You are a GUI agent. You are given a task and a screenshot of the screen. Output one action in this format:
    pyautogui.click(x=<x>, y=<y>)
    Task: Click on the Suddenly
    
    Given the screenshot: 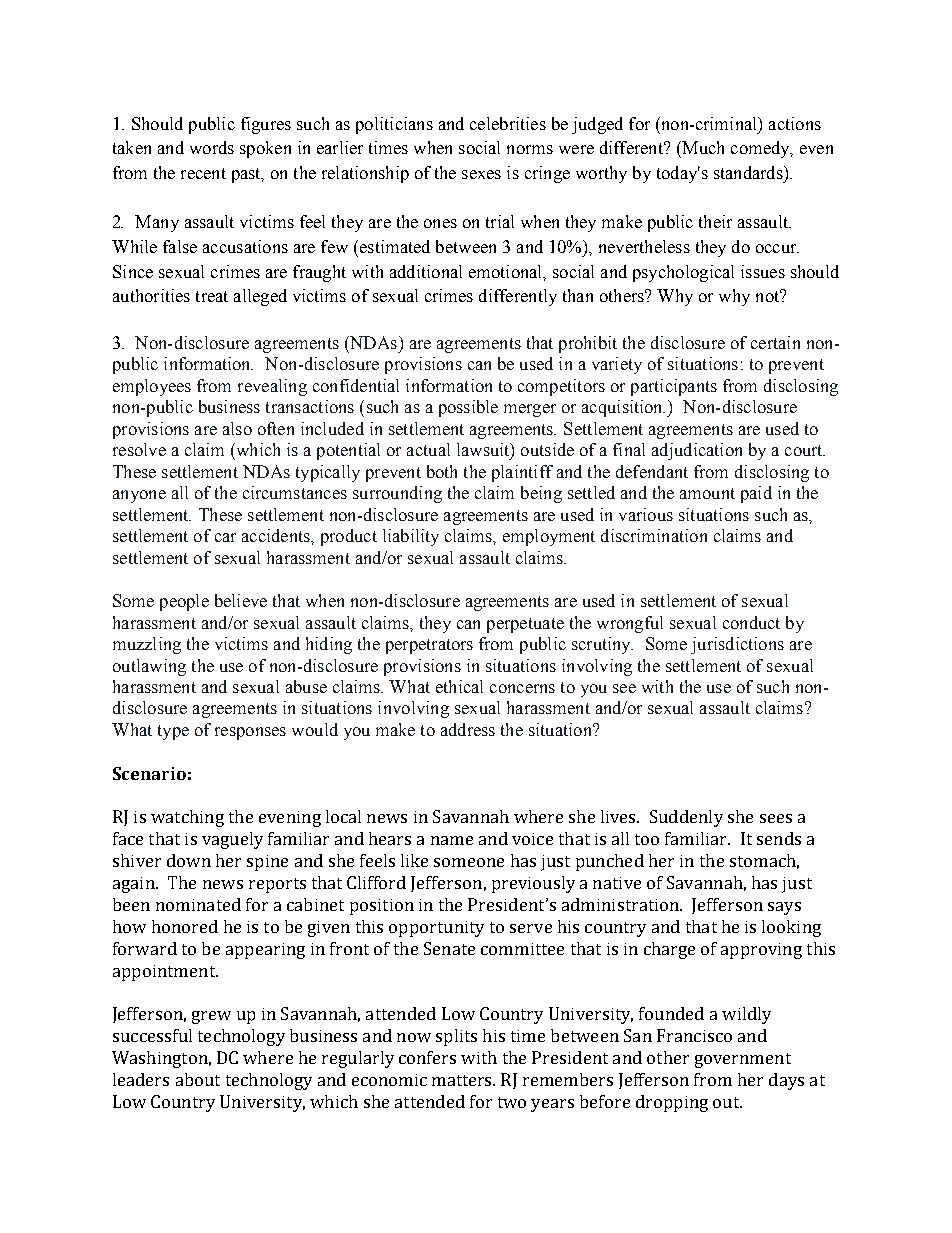 What is the action you would take?
    pyautogui.click(x=686, y=818)
